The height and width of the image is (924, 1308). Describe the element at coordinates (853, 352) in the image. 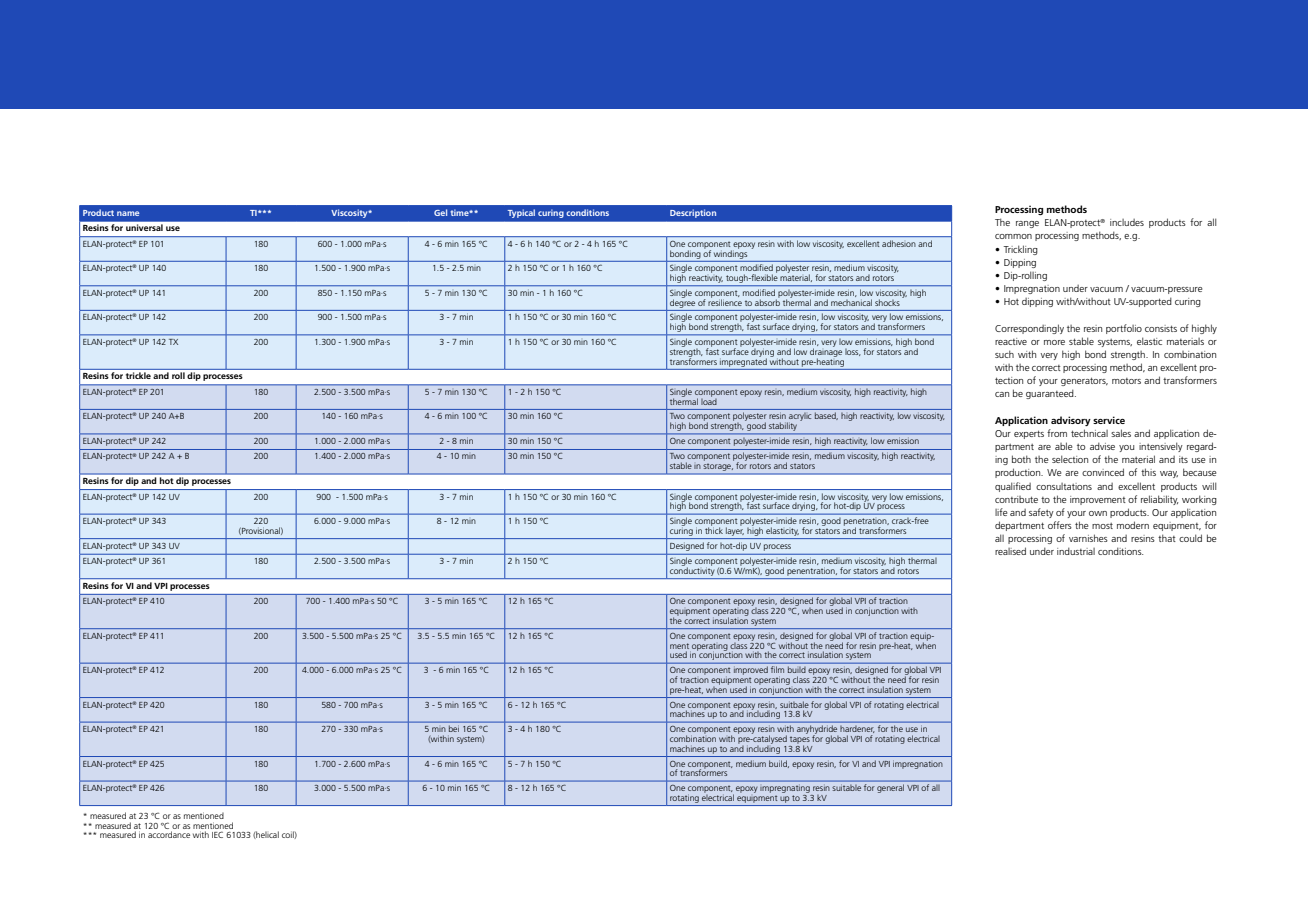

I see `loss` at that location.
